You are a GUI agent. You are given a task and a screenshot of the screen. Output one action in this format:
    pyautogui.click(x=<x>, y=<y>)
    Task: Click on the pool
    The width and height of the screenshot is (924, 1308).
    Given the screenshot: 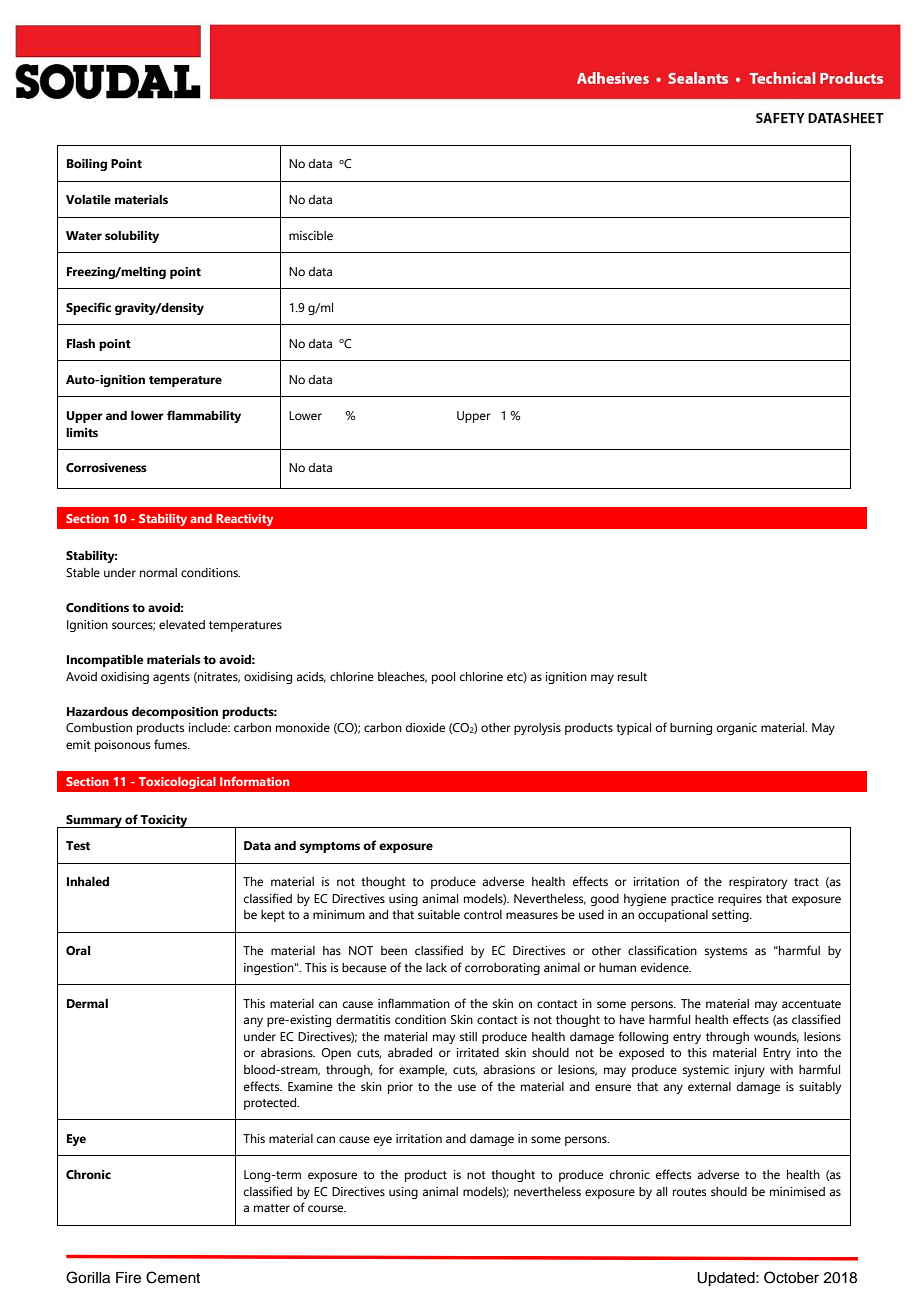 What is the action you would take?
    pyautogui.click(x=443, y=678)
